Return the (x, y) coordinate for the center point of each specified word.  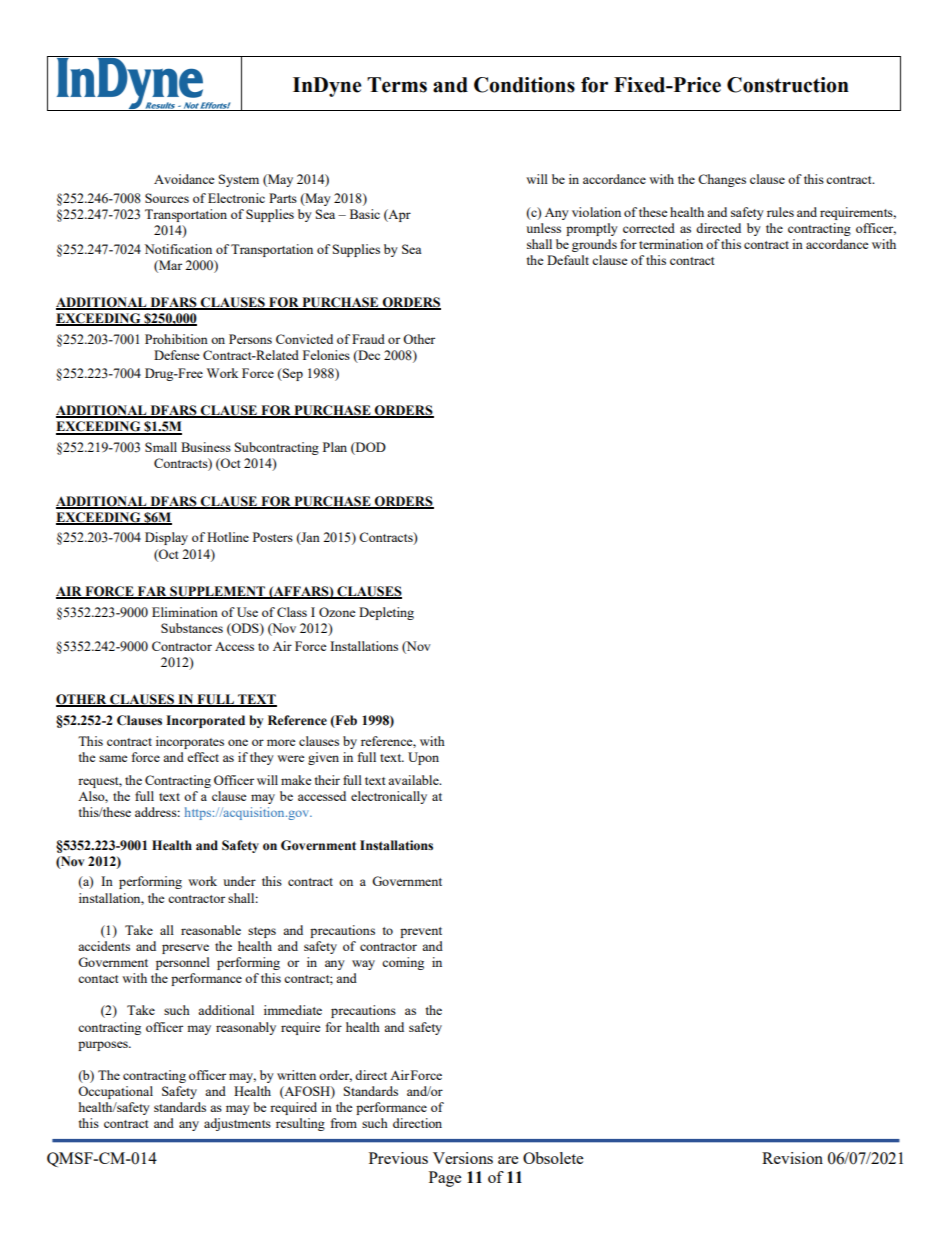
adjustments (237, 1124)
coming (403, 963)
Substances (192, 628)
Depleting (386, 613)
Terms (397, 85)
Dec (368, 356)
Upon (423, 758)
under (239, 881)
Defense (177, 355)
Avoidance (184, 179)
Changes (722, 180)
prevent (421, 932)
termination (671, 244)
